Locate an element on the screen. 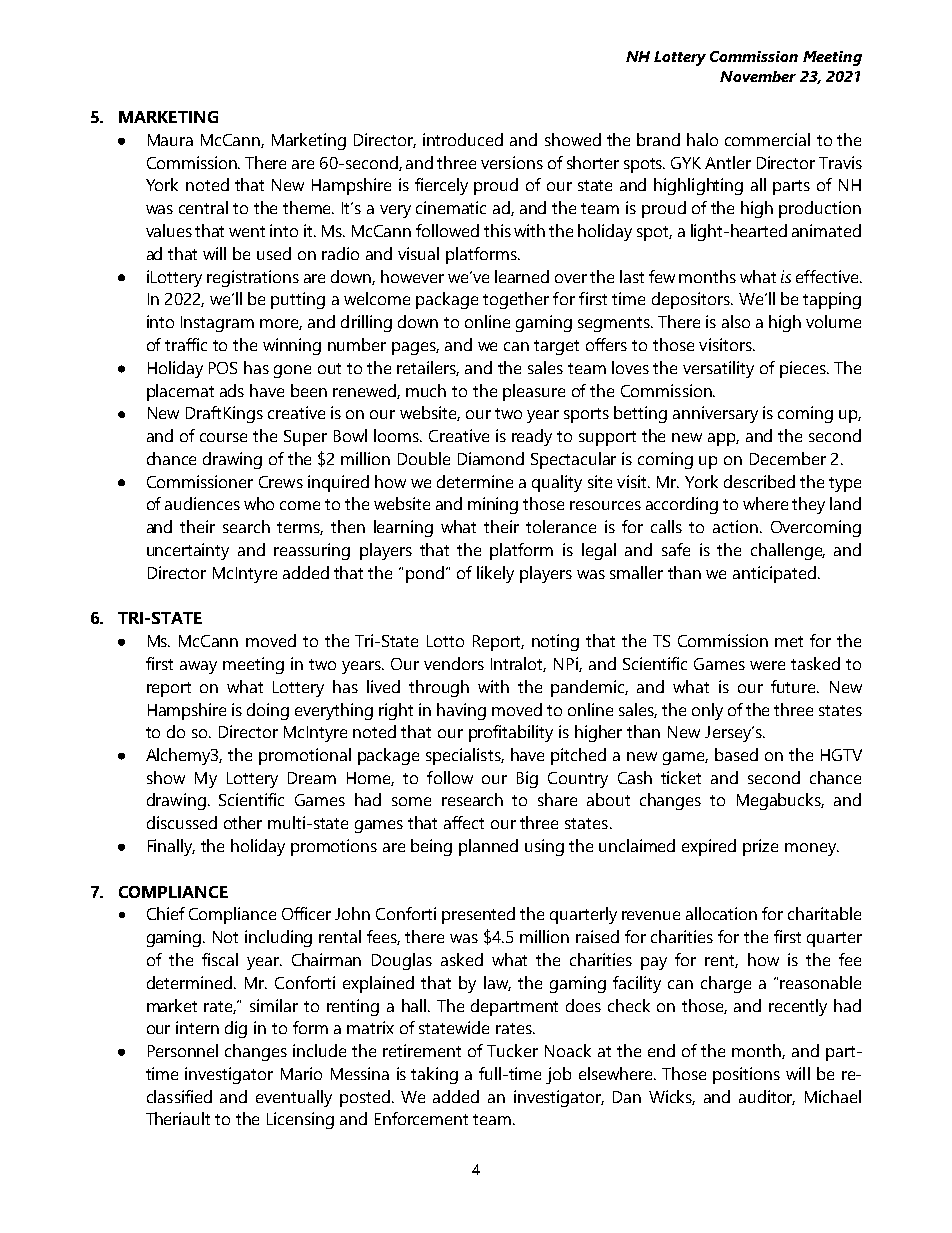  based is located at coordinates (736, 754).
